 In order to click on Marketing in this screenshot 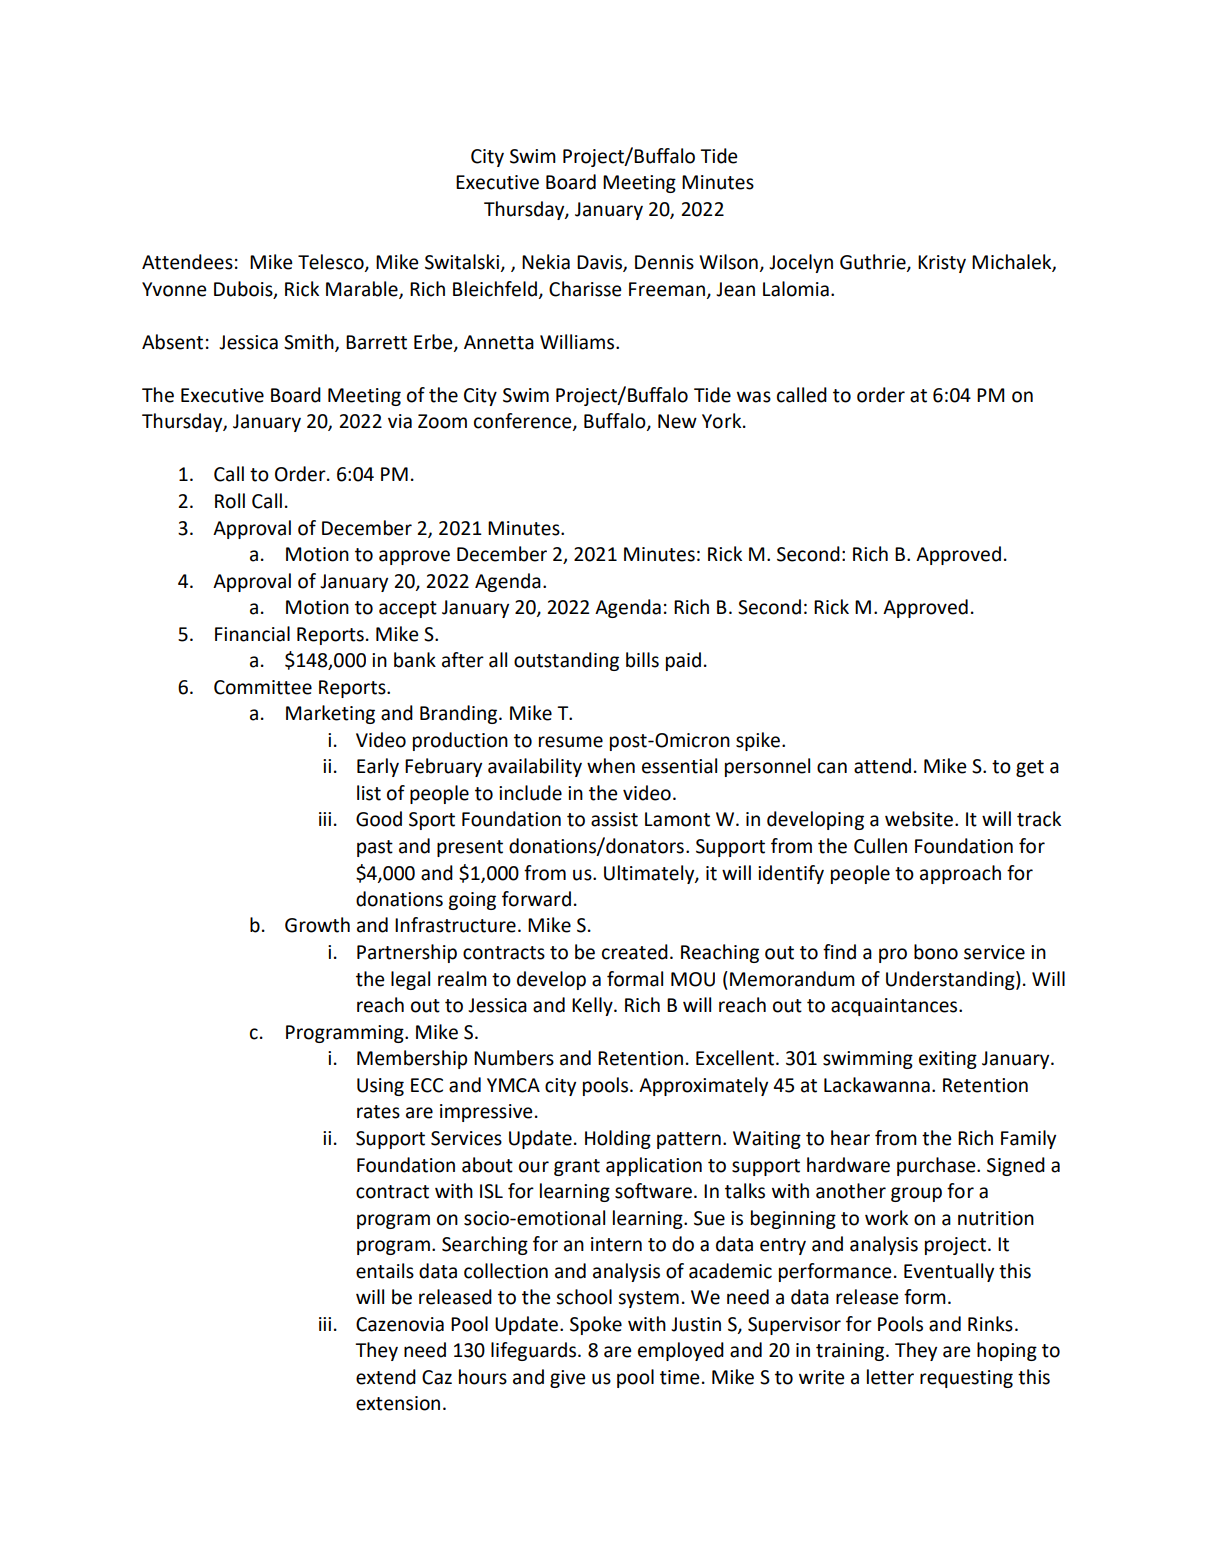, I will do `click(330, 714)`.
